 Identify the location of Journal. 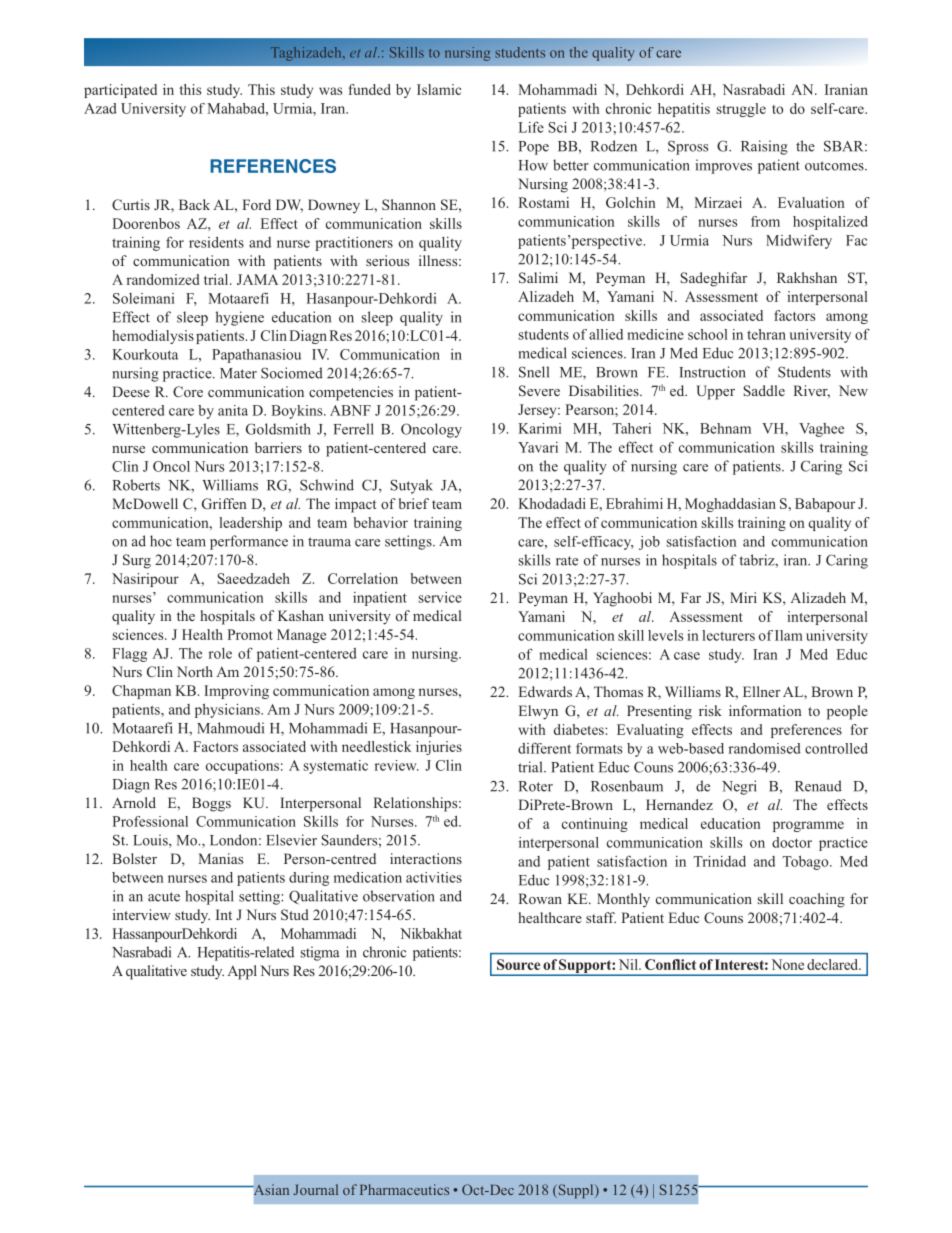
(316, 1189).
